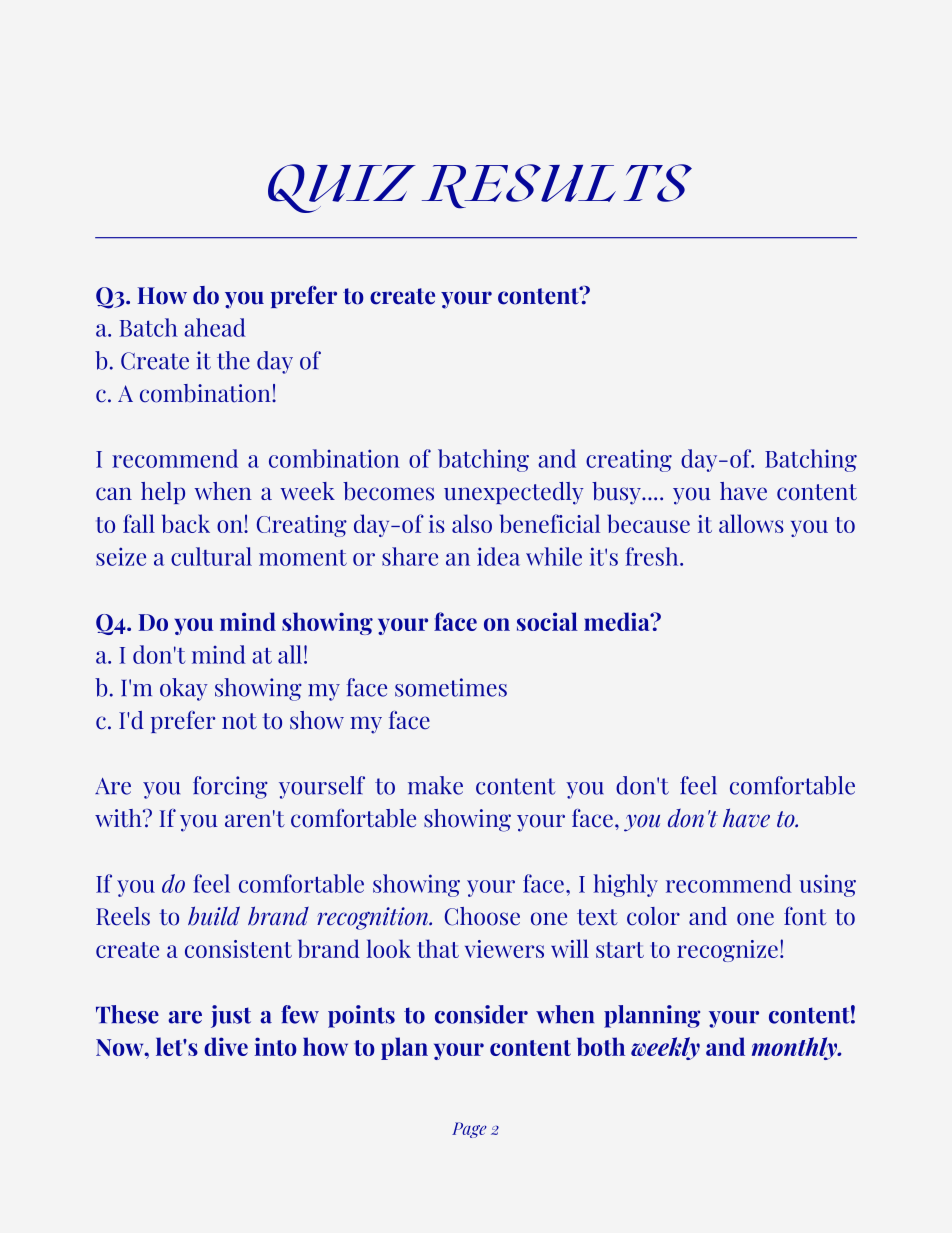 The height and width of the screenshot is (1233, 952). Describe the element at coordinates (617, 493) in the screenshot. I see `busy` at that location.
